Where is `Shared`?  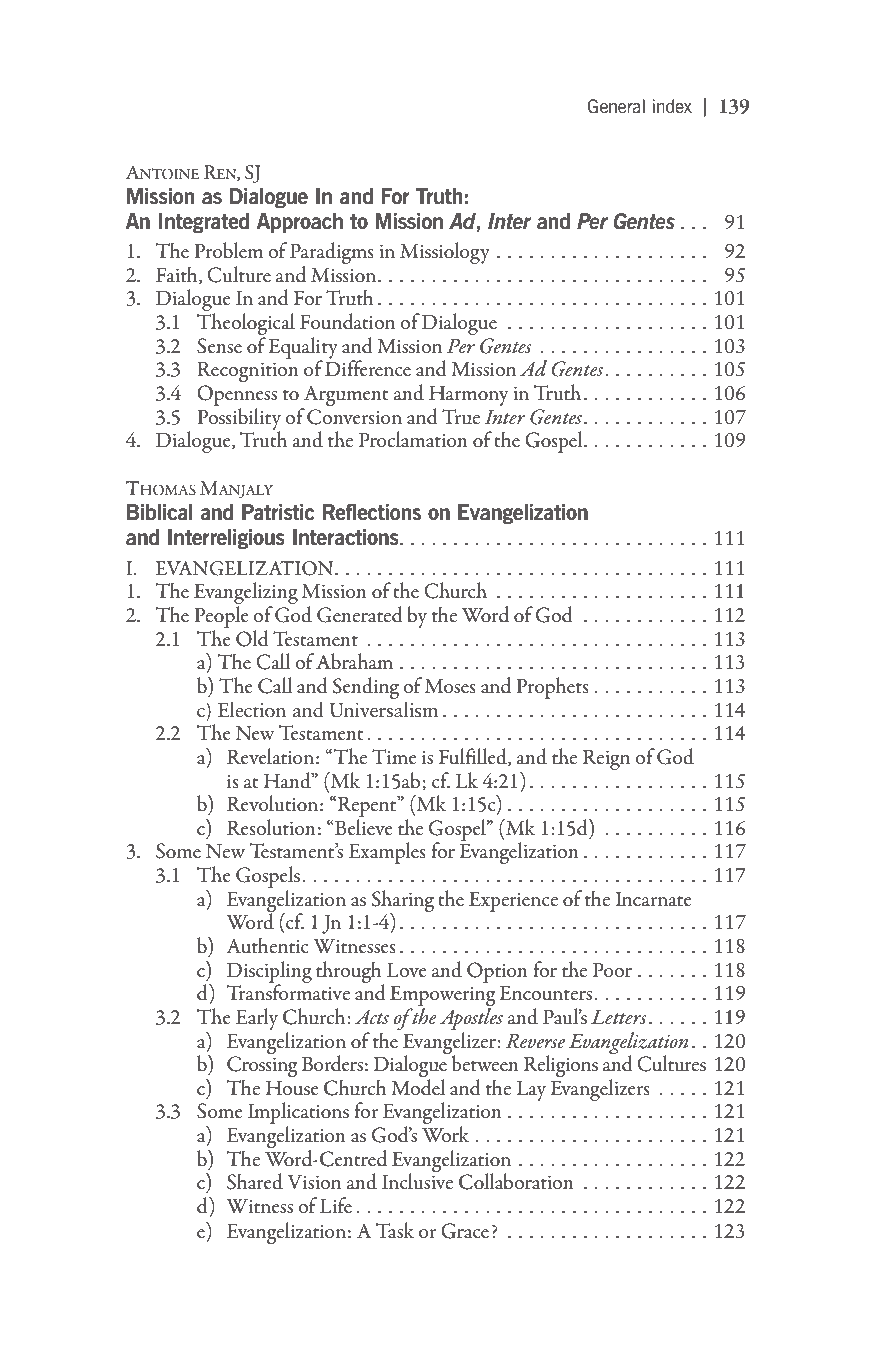 Shared is located at coordinates (255, 1181).
